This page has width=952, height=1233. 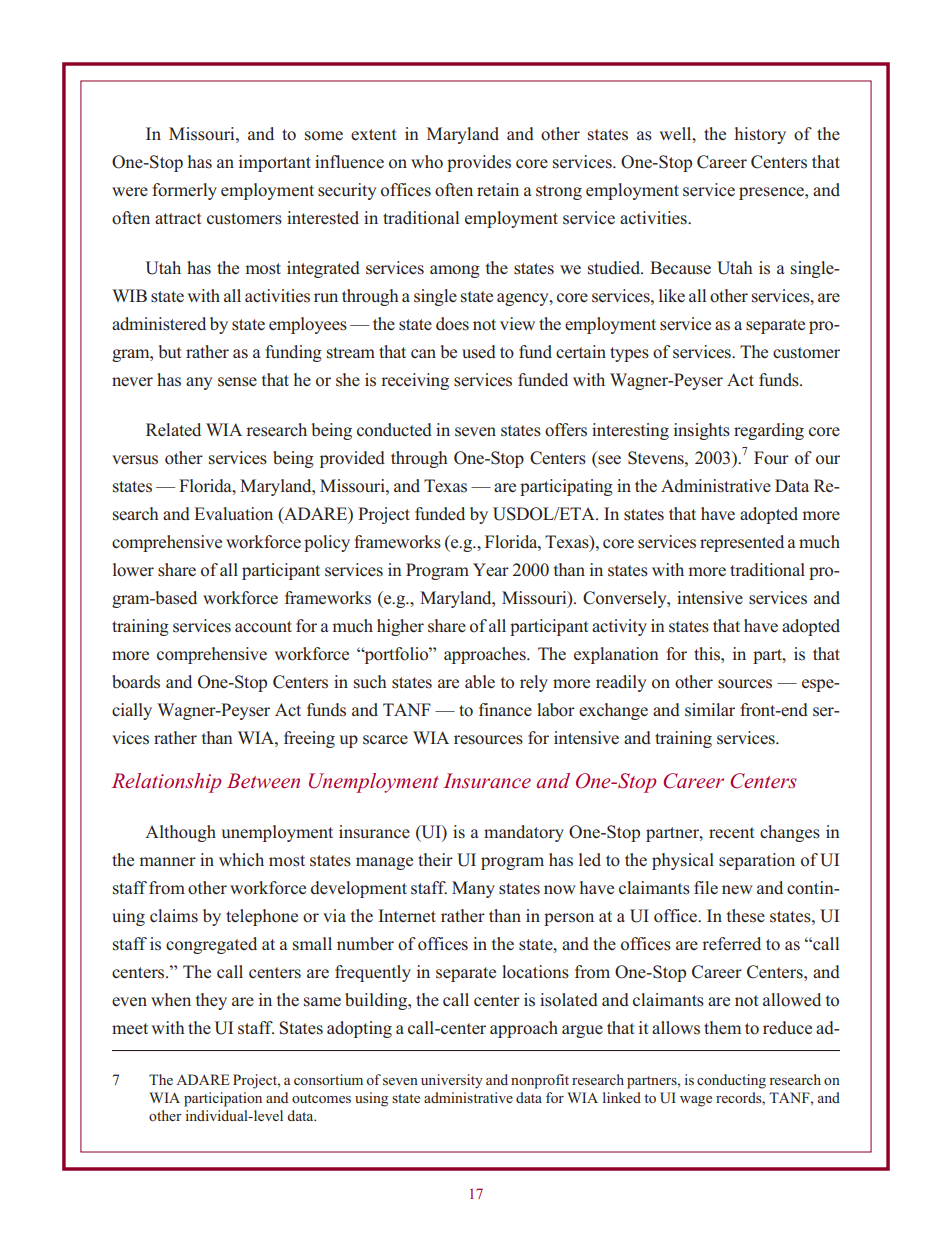 I want to click on they, so click(x=211, y=1001).
